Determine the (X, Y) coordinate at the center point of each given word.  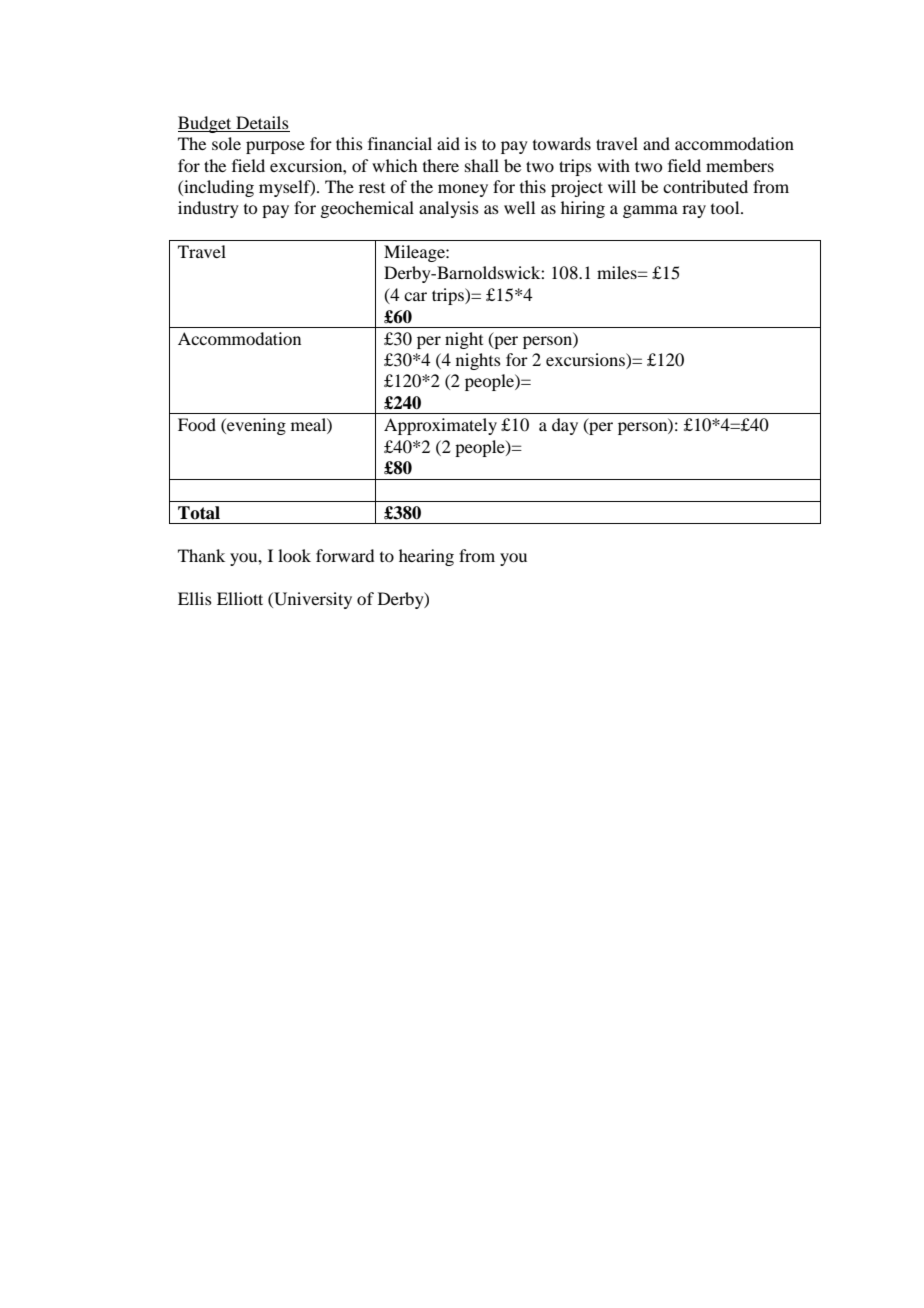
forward (345, 555)
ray (694, 211)
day (565, 426)
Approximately (440, 426)
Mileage (415, 253)
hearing (426, 557)
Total (199, 513)
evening (255, 426)
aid (448, 143)
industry (208, 209)
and (656, 143)
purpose (275, 147)
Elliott (240, 598)
